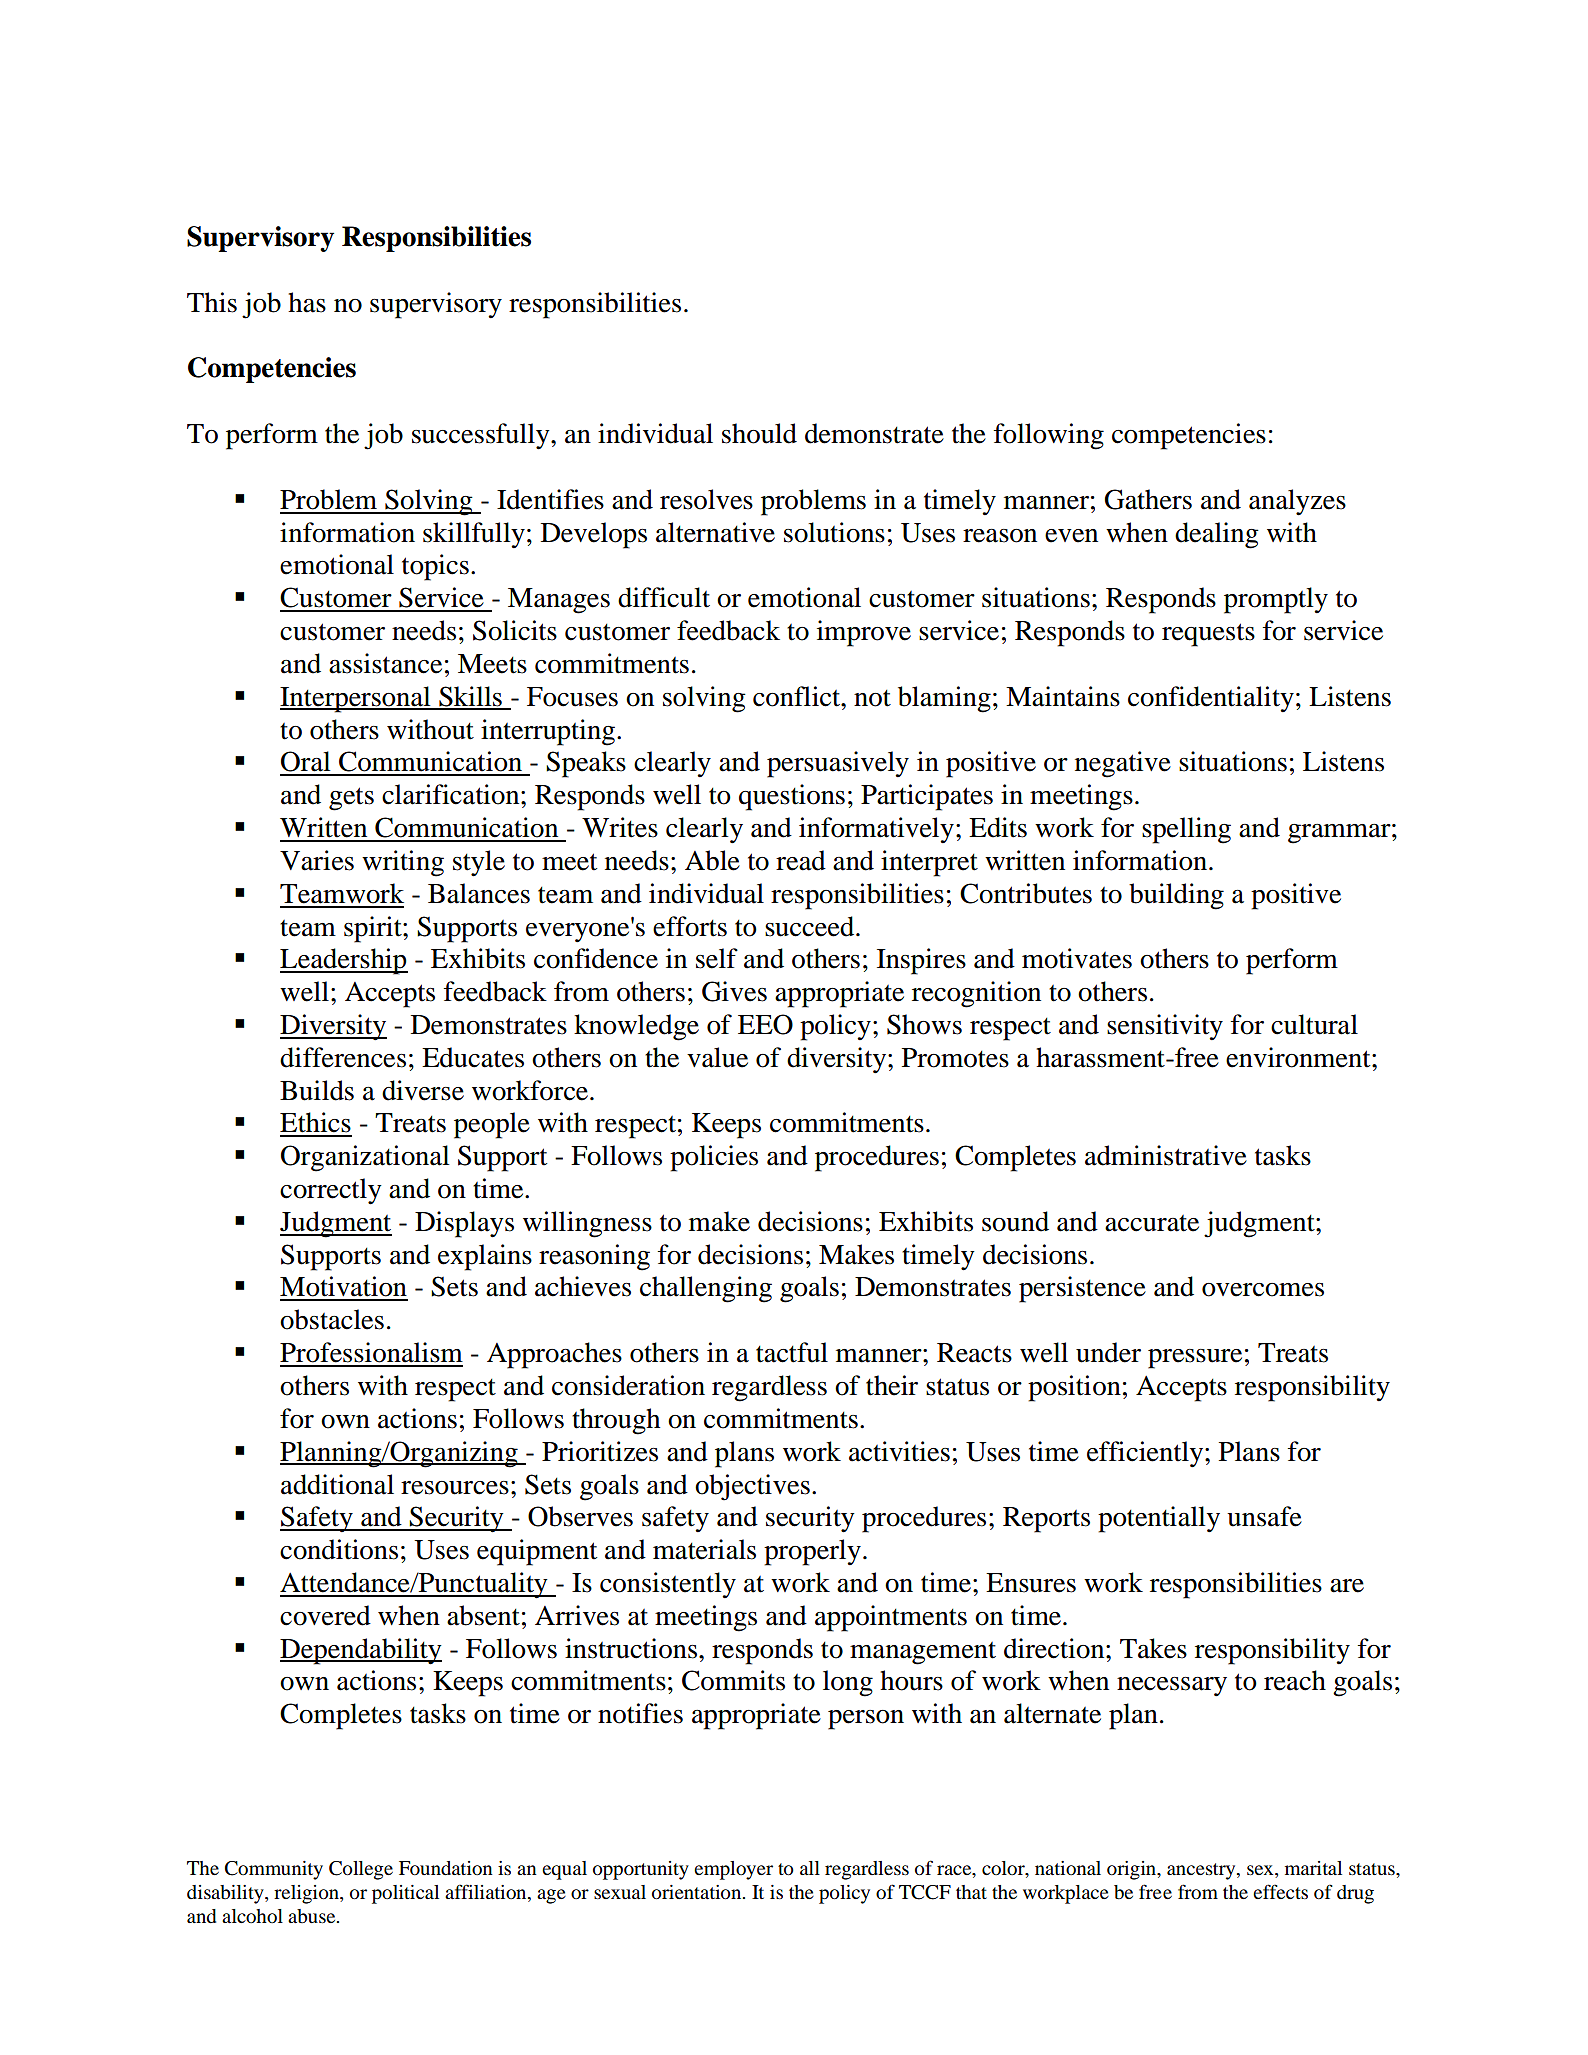 Image resolution: width=1588 pixels, height=2055 pixels. I want to click on has, so click(307, 302).
